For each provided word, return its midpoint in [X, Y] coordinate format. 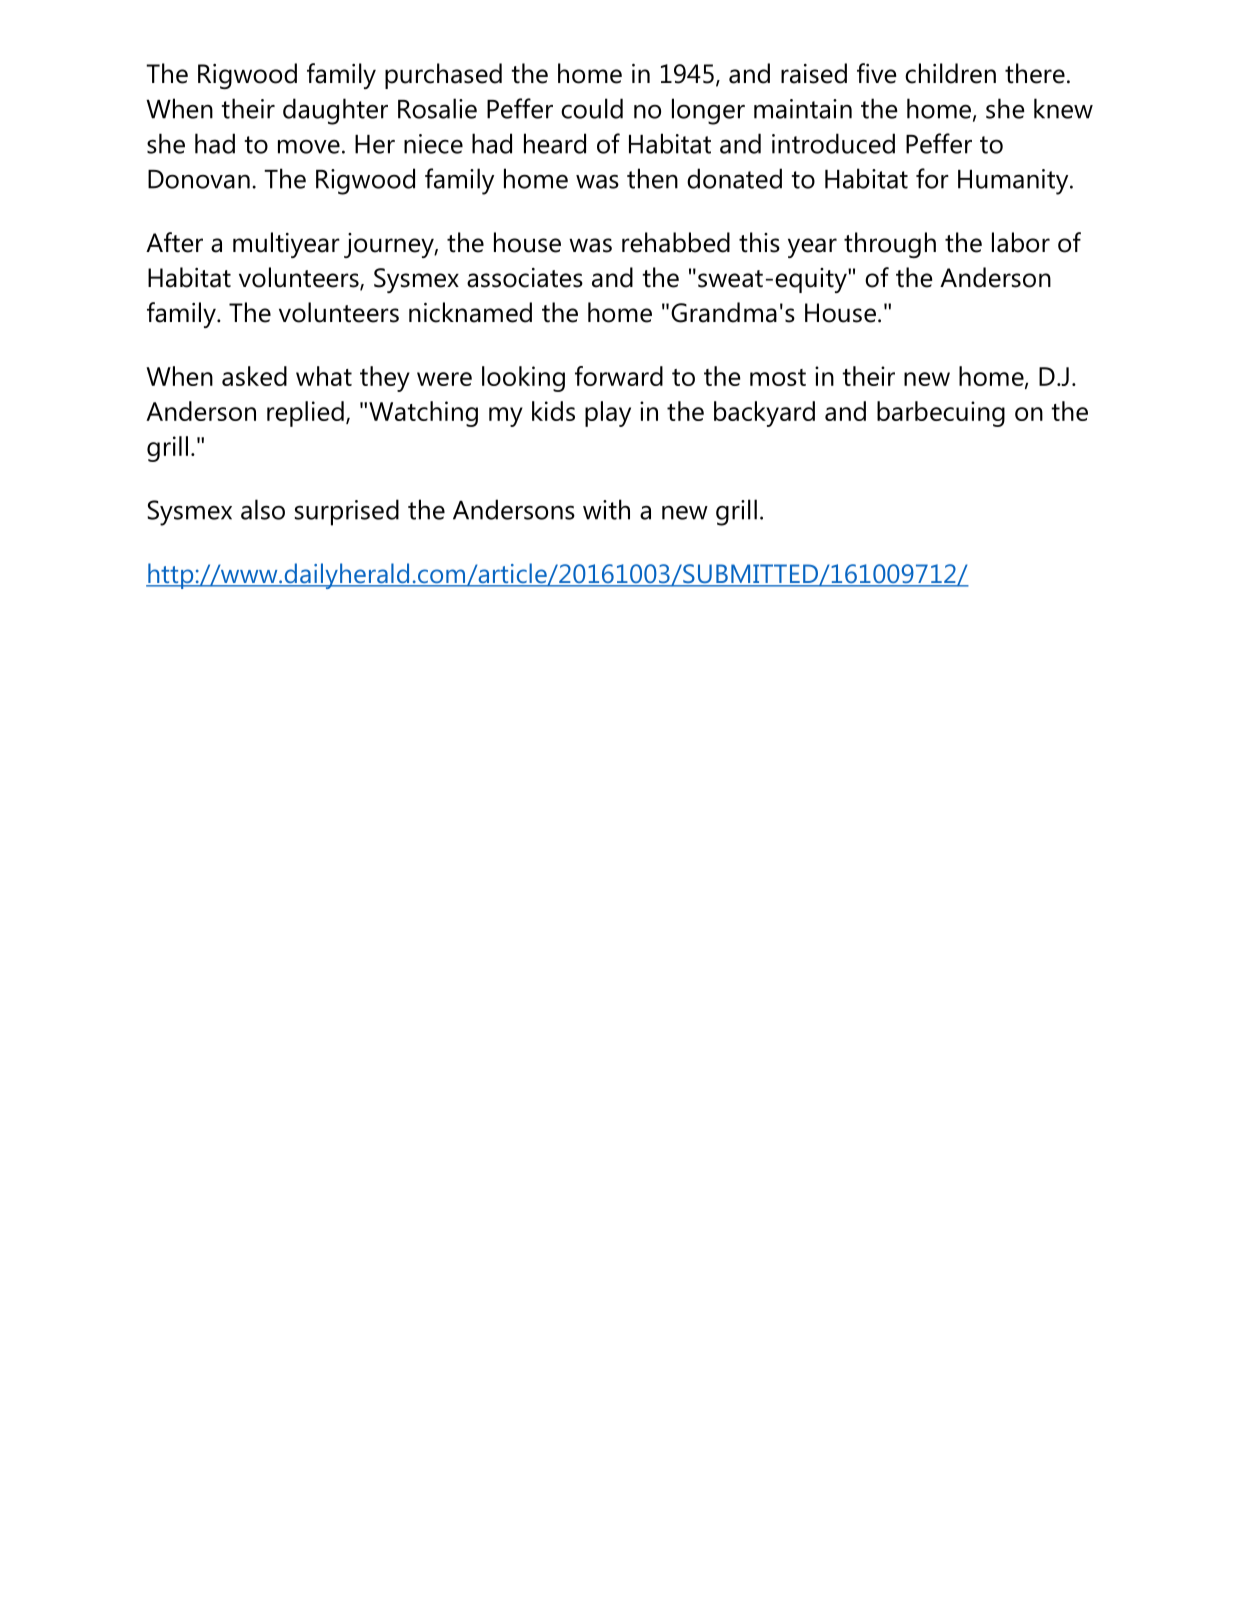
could [592, 108]
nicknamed [470, 312]
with [606, 509]
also [263, 509]
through [890, 245]
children [950, 73]
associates [525, 278]
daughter [335, 111]
